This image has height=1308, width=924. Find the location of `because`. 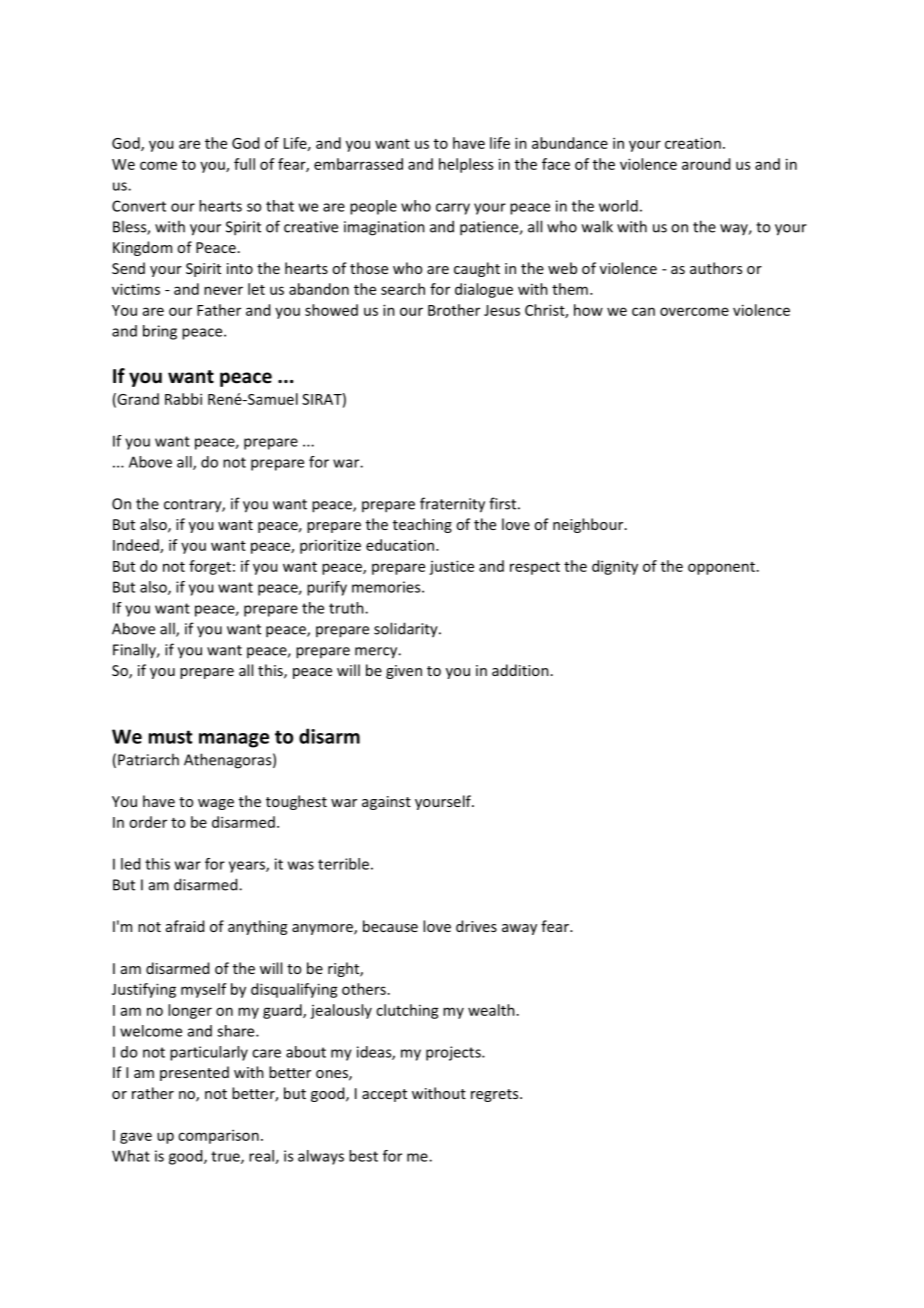

because is located at coordinates (390, 926).
